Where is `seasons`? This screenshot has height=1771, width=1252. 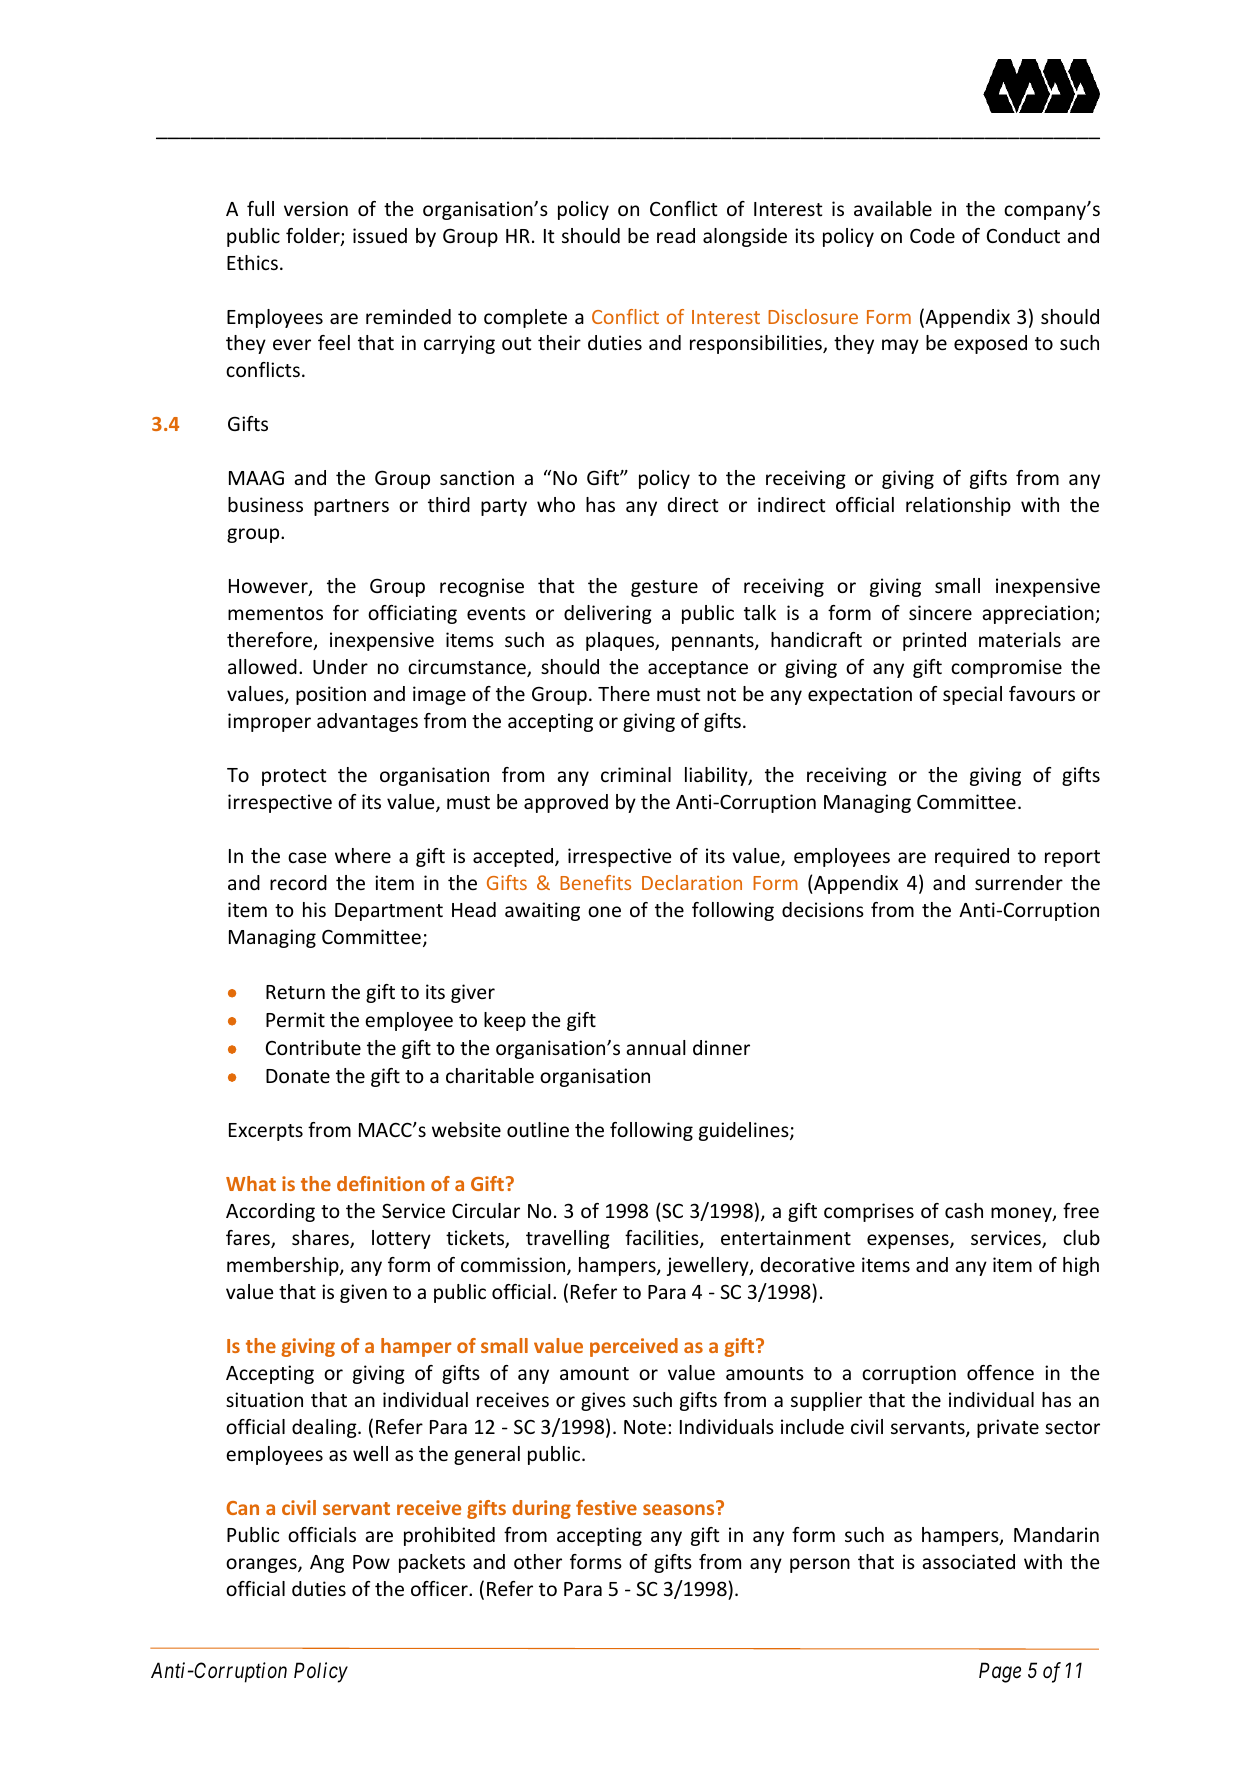 seasons is located at coordinates (680, 1508).
